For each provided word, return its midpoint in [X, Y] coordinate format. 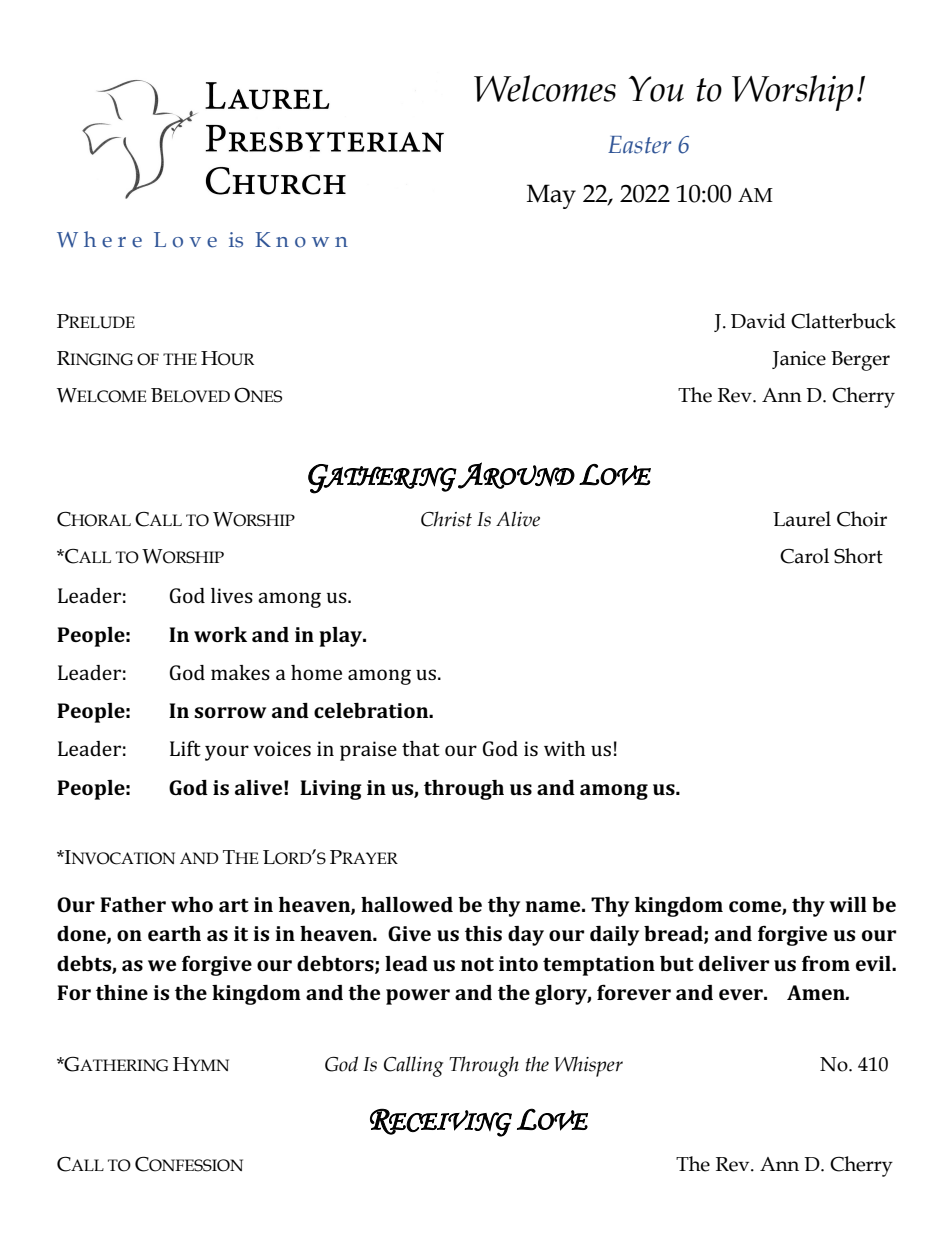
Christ [446, 519]
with [564, 748]
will [848, 904]
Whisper [588, 1066]
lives [232, 595]
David [758, 321]
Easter [639, 145]
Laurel [802, 519]
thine [122, 992]
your [227, 753]
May [551, 196]
